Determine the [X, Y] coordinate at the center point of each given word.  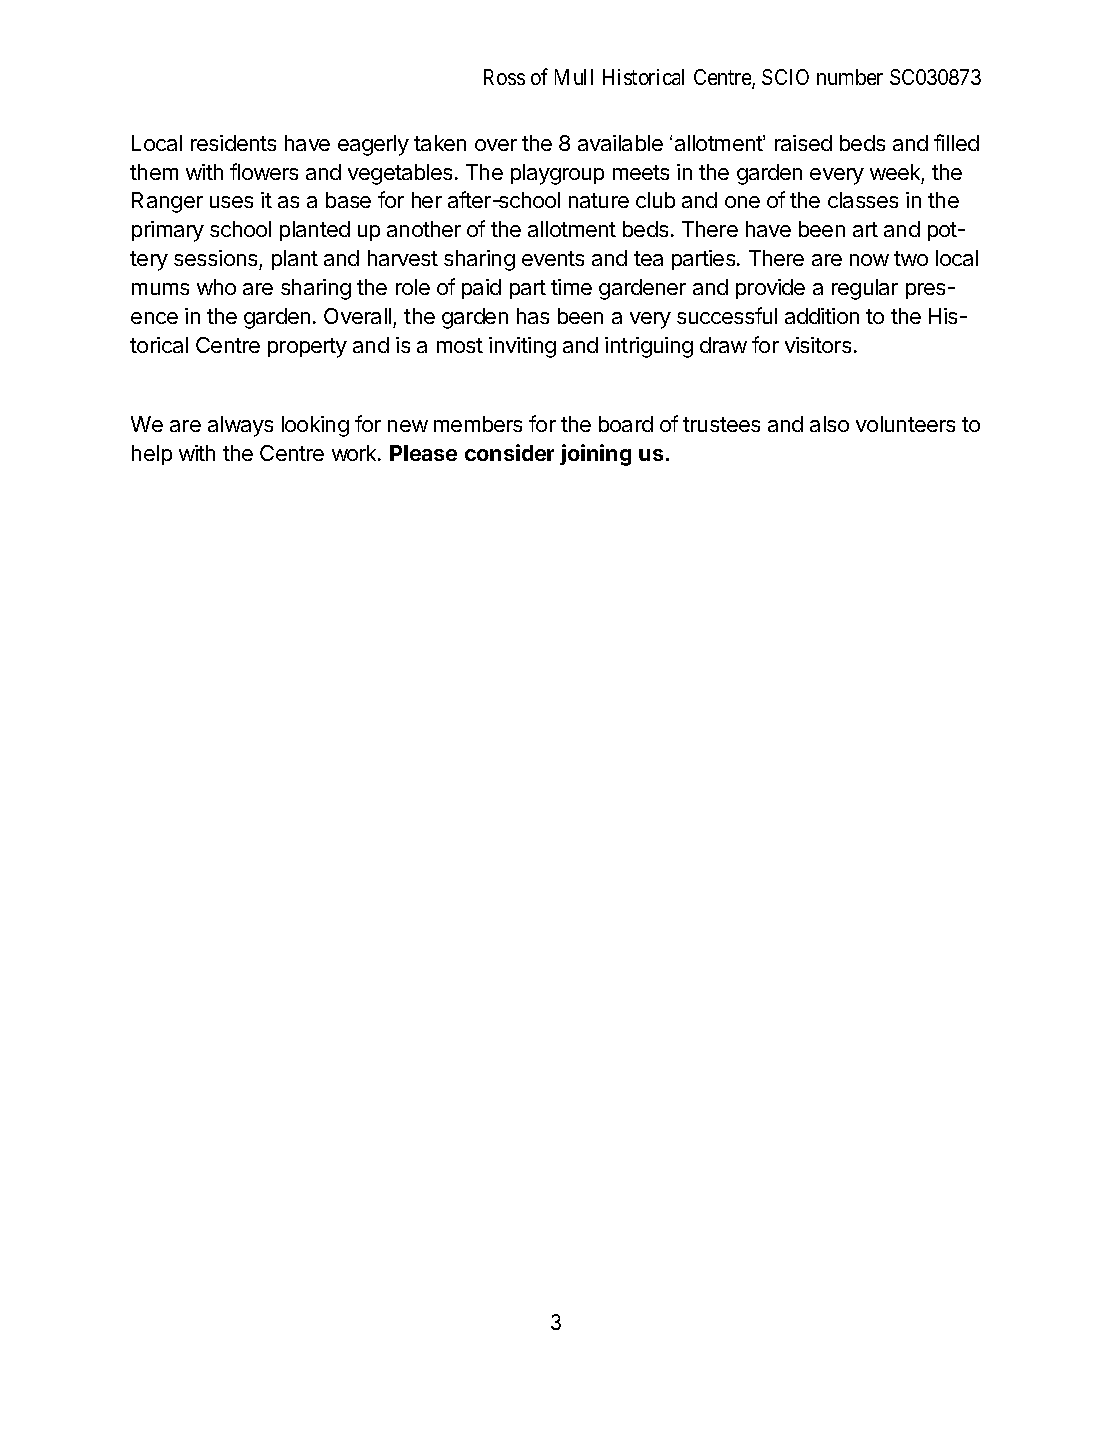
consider [509, 452]
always [240, 426]
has [533, 316]
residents [233, 143]
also [829, 424]
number [850, 77]
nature [599, 200]
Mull [574, 77]
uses [231, 202]
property [307, 348]
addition [822, 316]
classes [863, 200]
